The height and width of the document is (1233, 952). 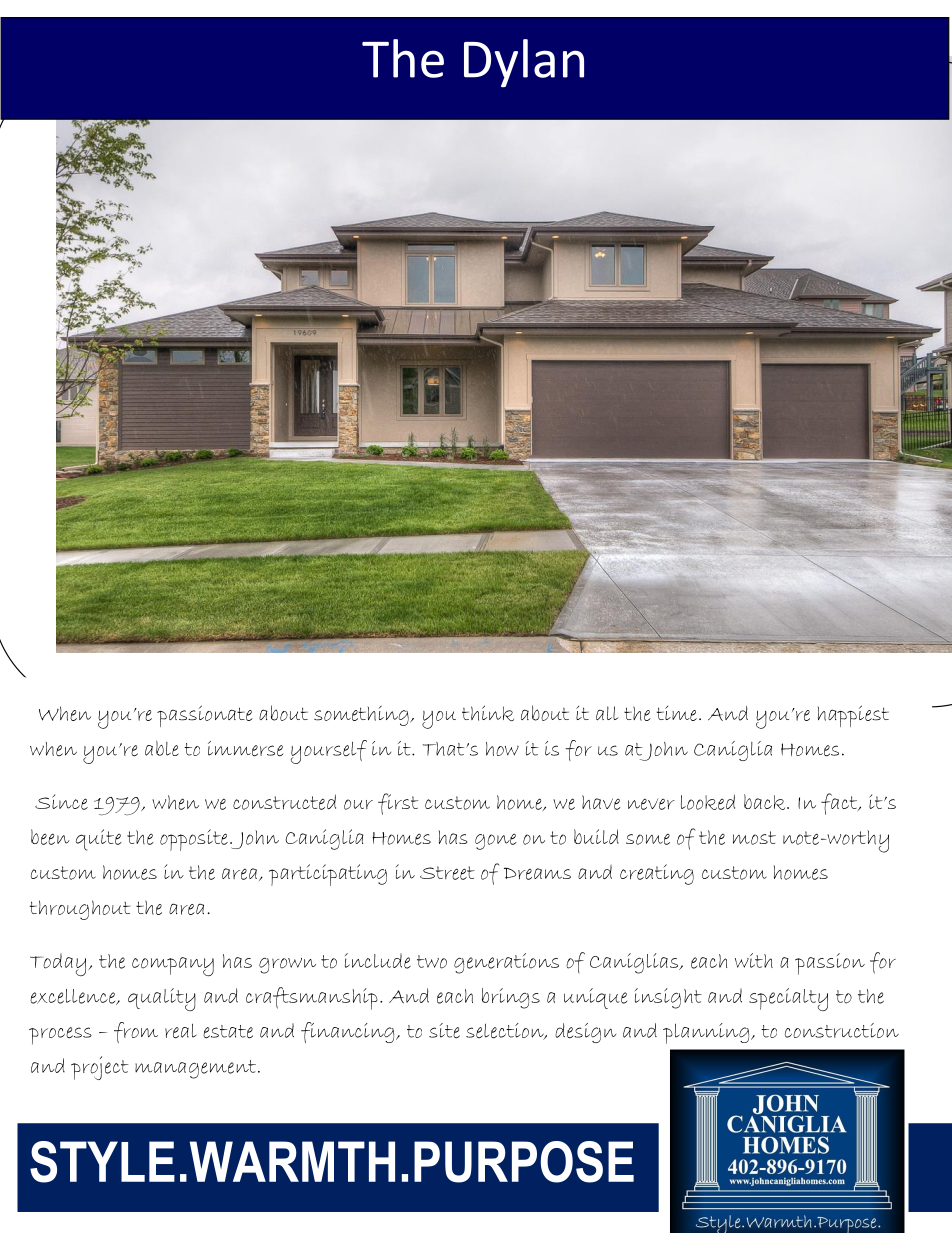 What do you see at coordinates (677, 713) in the document?
I see `time` at bounding box center [677, 713].
